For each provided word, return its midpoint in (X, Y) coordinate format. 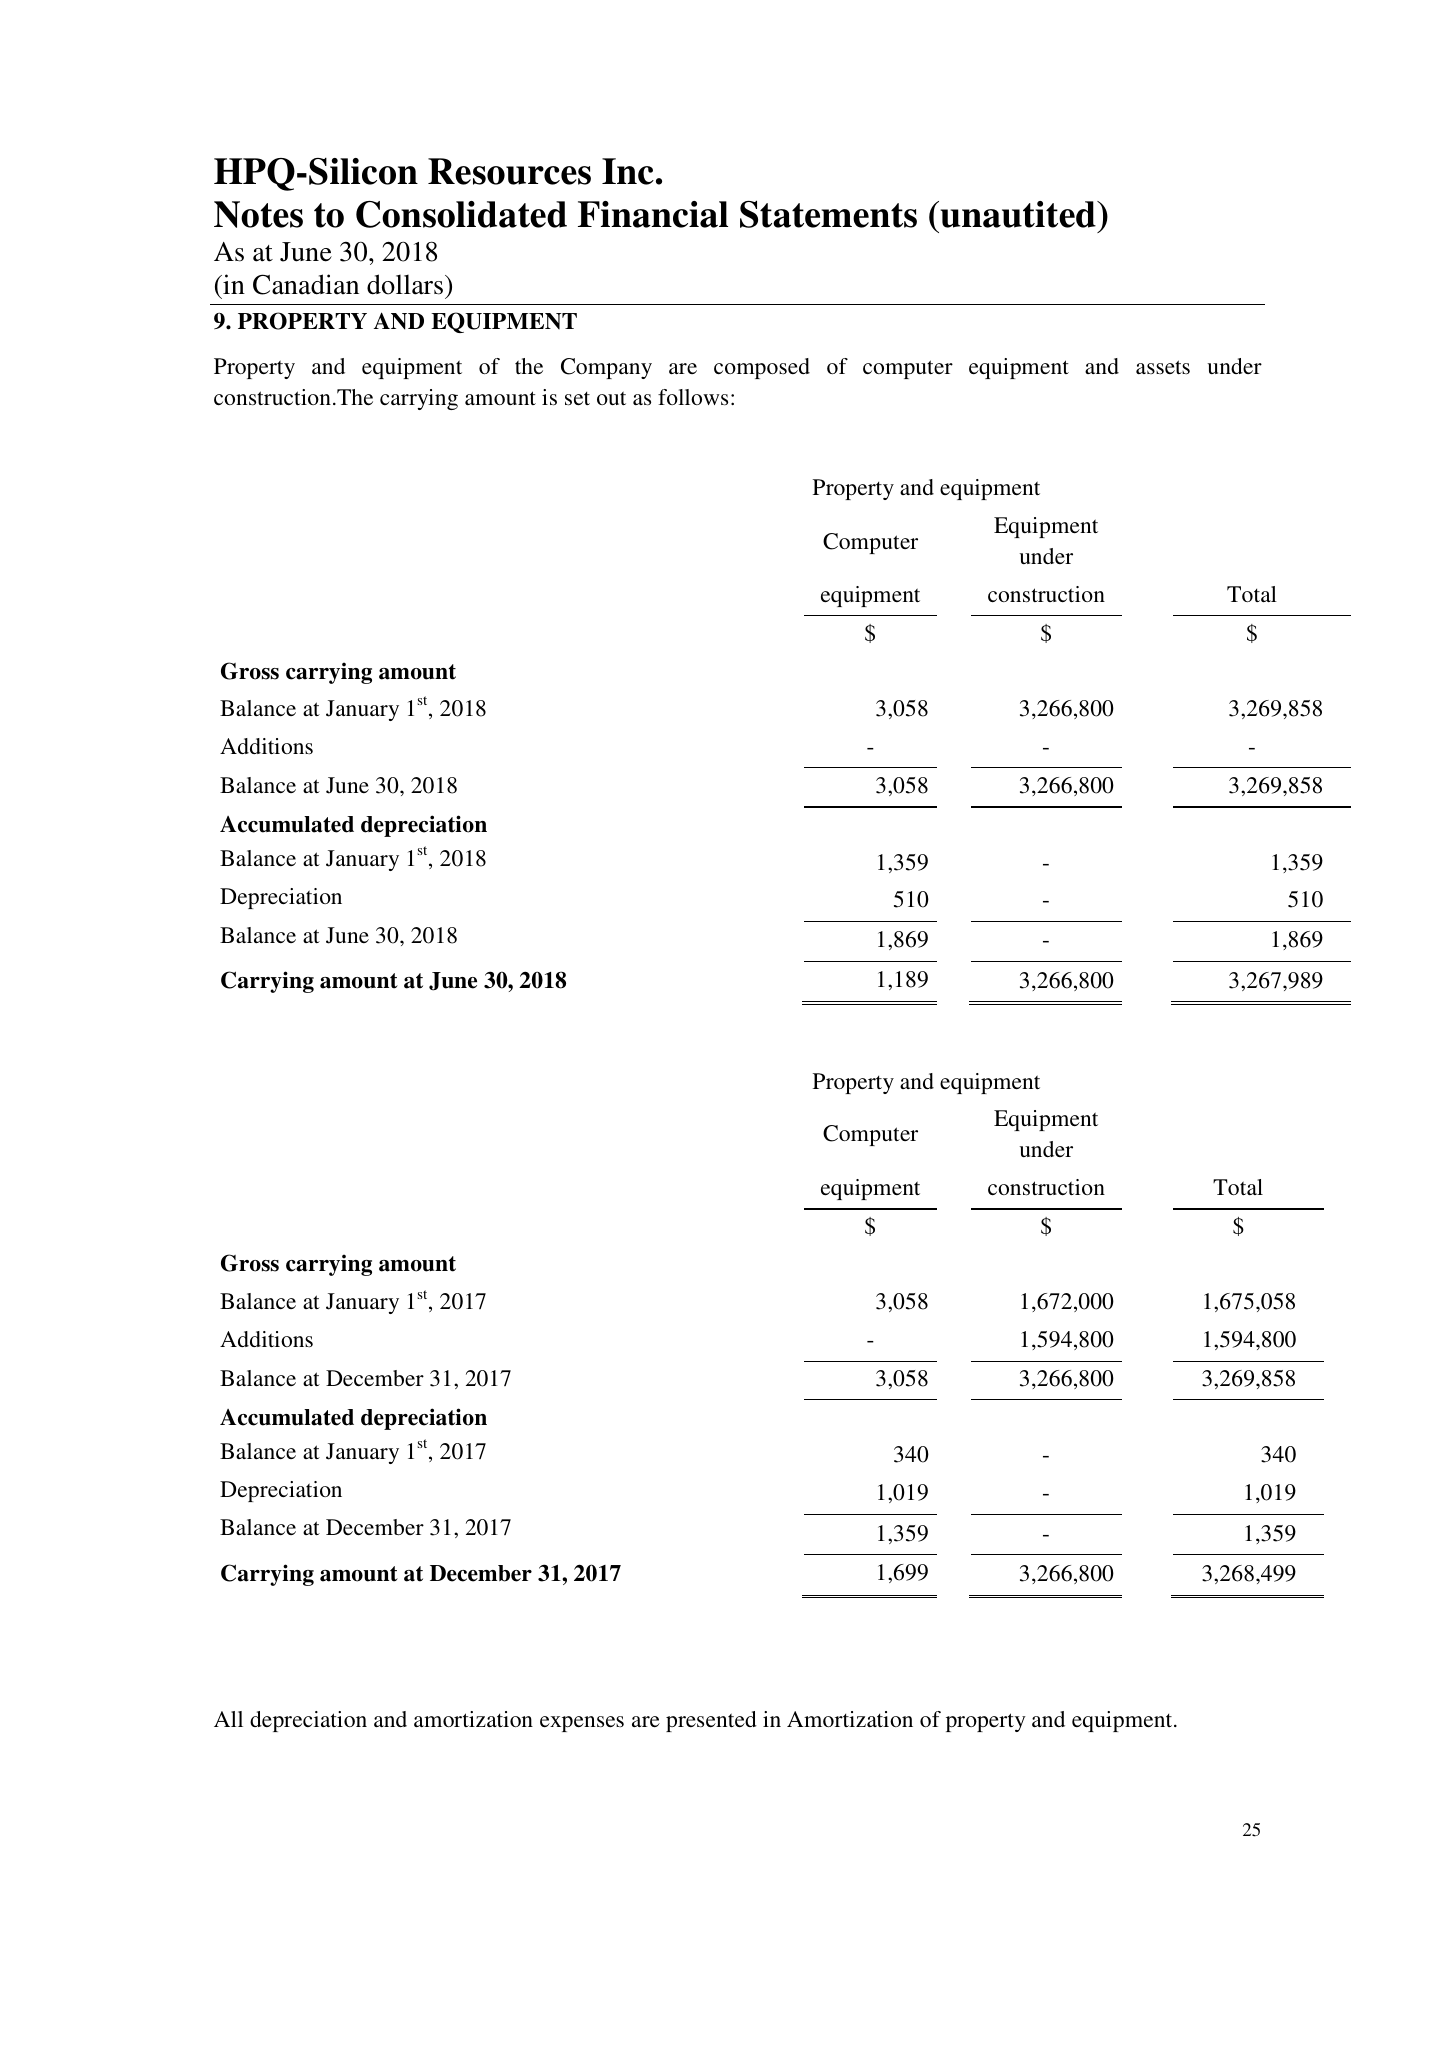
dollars (405, 284)
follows (693, 397)
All (228, 1719)
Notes (258, 214)
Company (606, 368)
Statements (828, 214)
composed (762, 368)
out (611, 398)
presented (711, 1721)
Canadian (306, 284)
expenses (582, 1724)
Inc (628, 171)
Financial (653, 214)
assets (1163, 367)
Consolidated (461, 214)
